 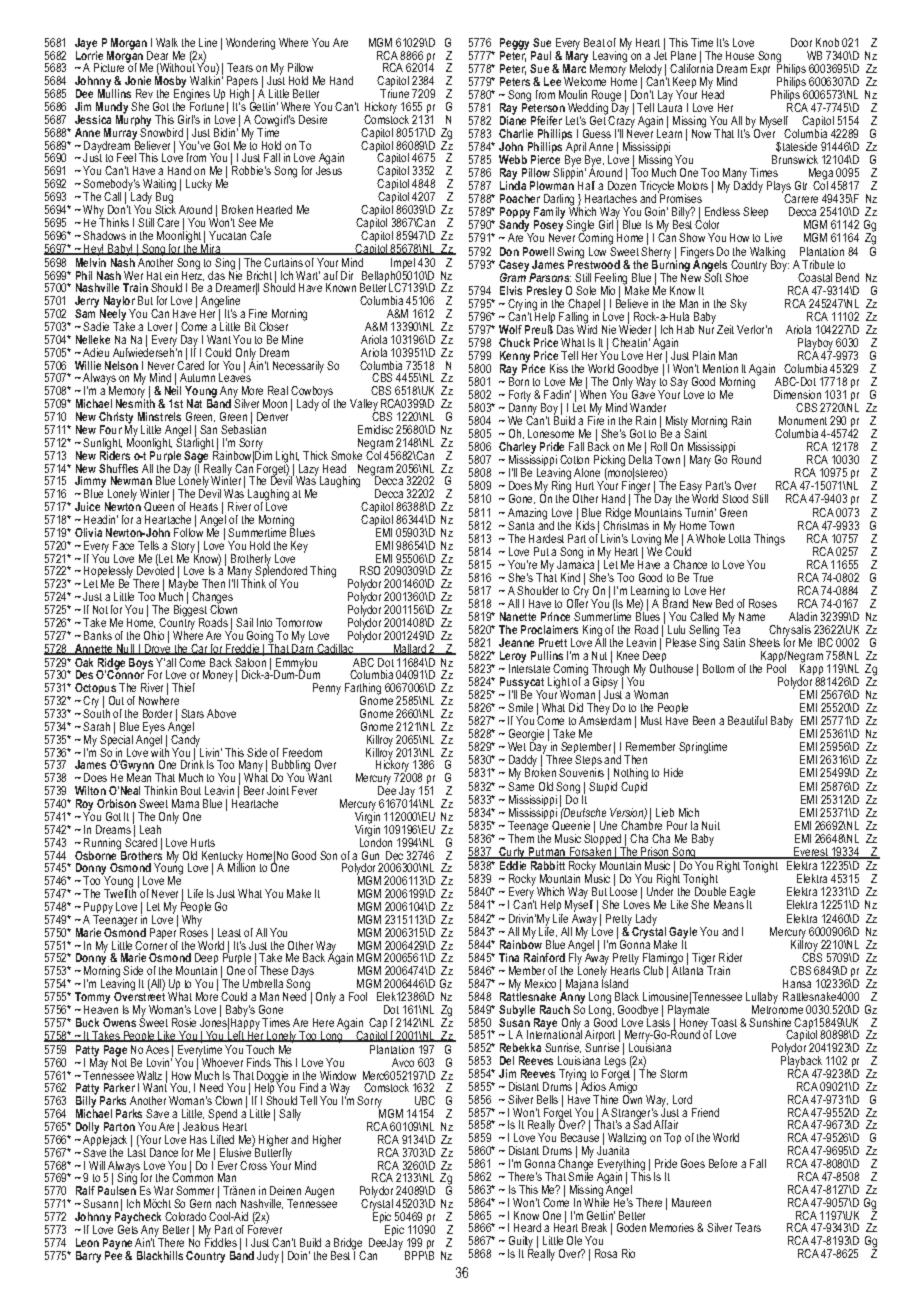 What do you see at coordinates (516, 45) in the page?
I see `Peggy` at bounding box center [516, 45].
